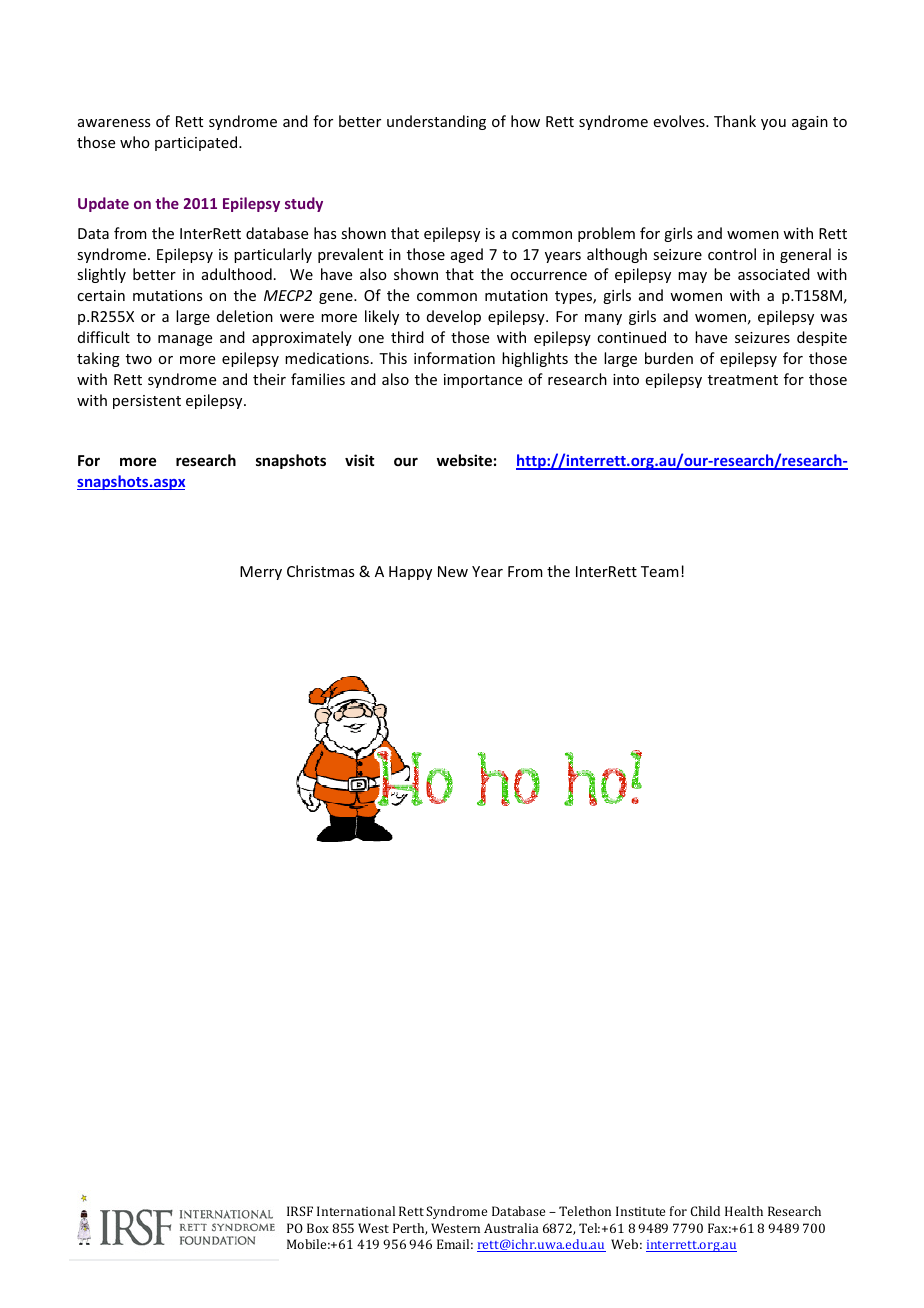 The width and height of the image is (924, 1308). I want to click on Health, so click(744, 1211).
